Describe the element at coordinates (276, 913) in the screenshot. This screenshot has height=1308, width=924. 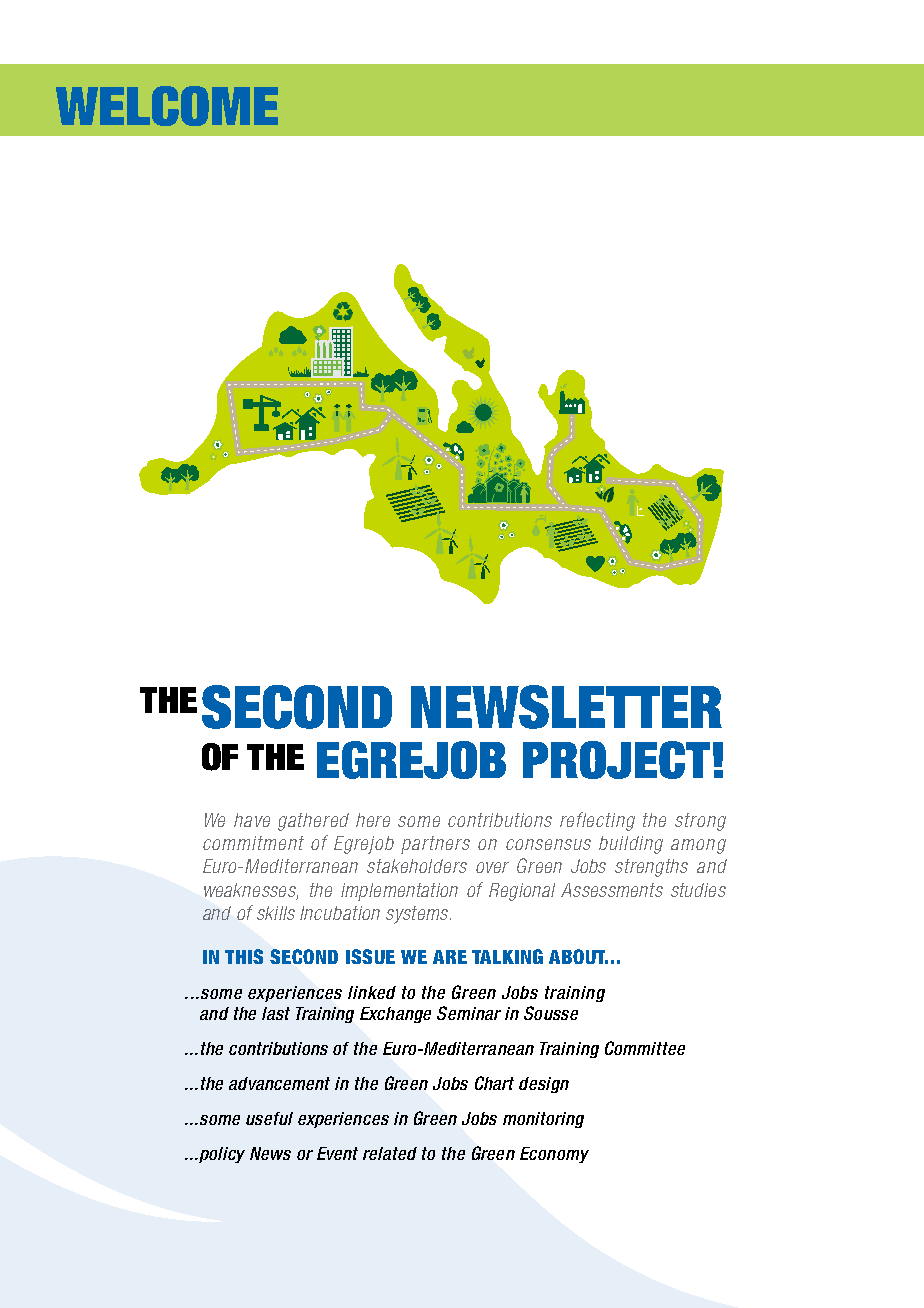
I see `skills` at that location.
